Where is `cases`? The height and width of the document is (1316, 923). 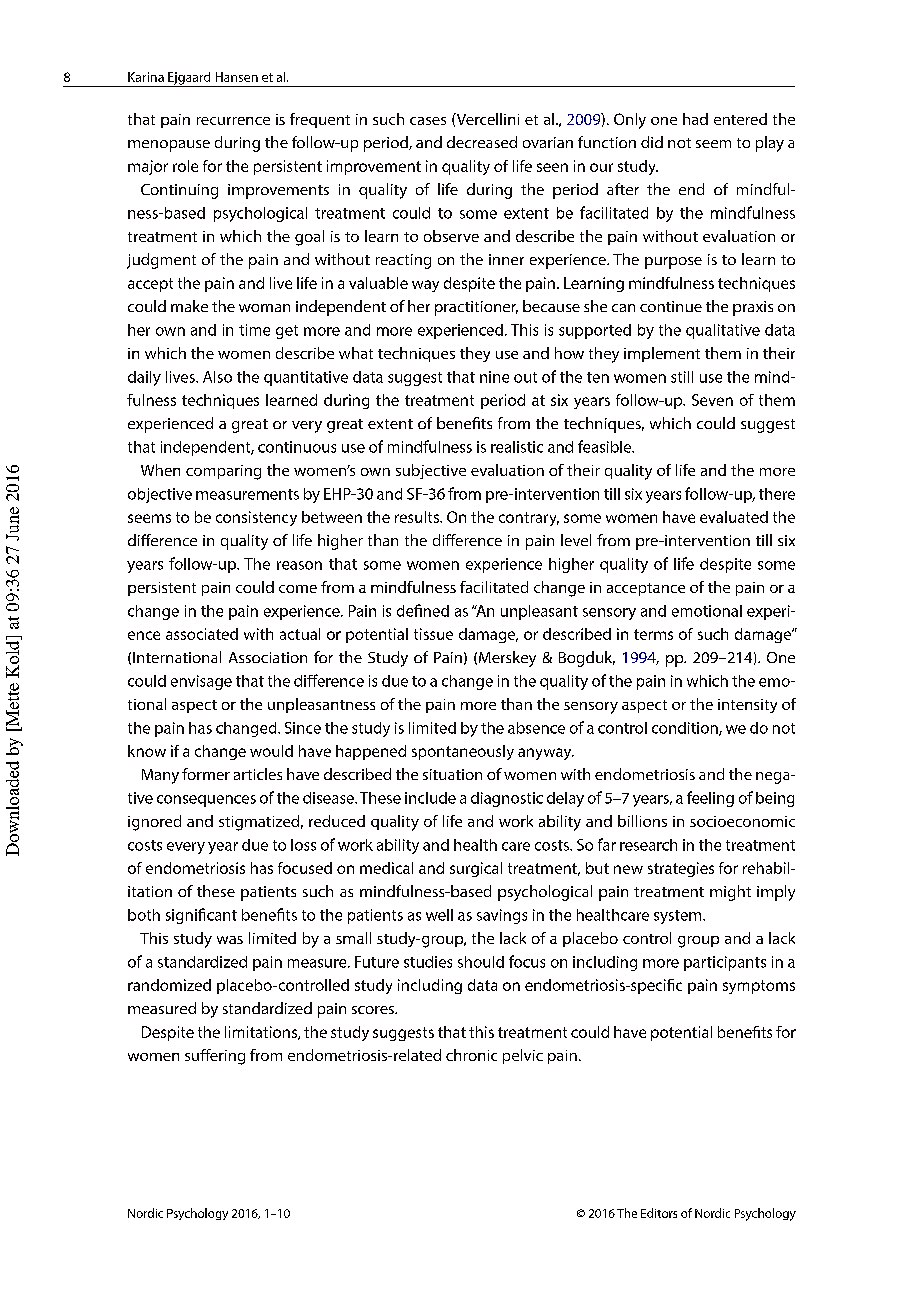
cases is located at coordinates (428, 121).
